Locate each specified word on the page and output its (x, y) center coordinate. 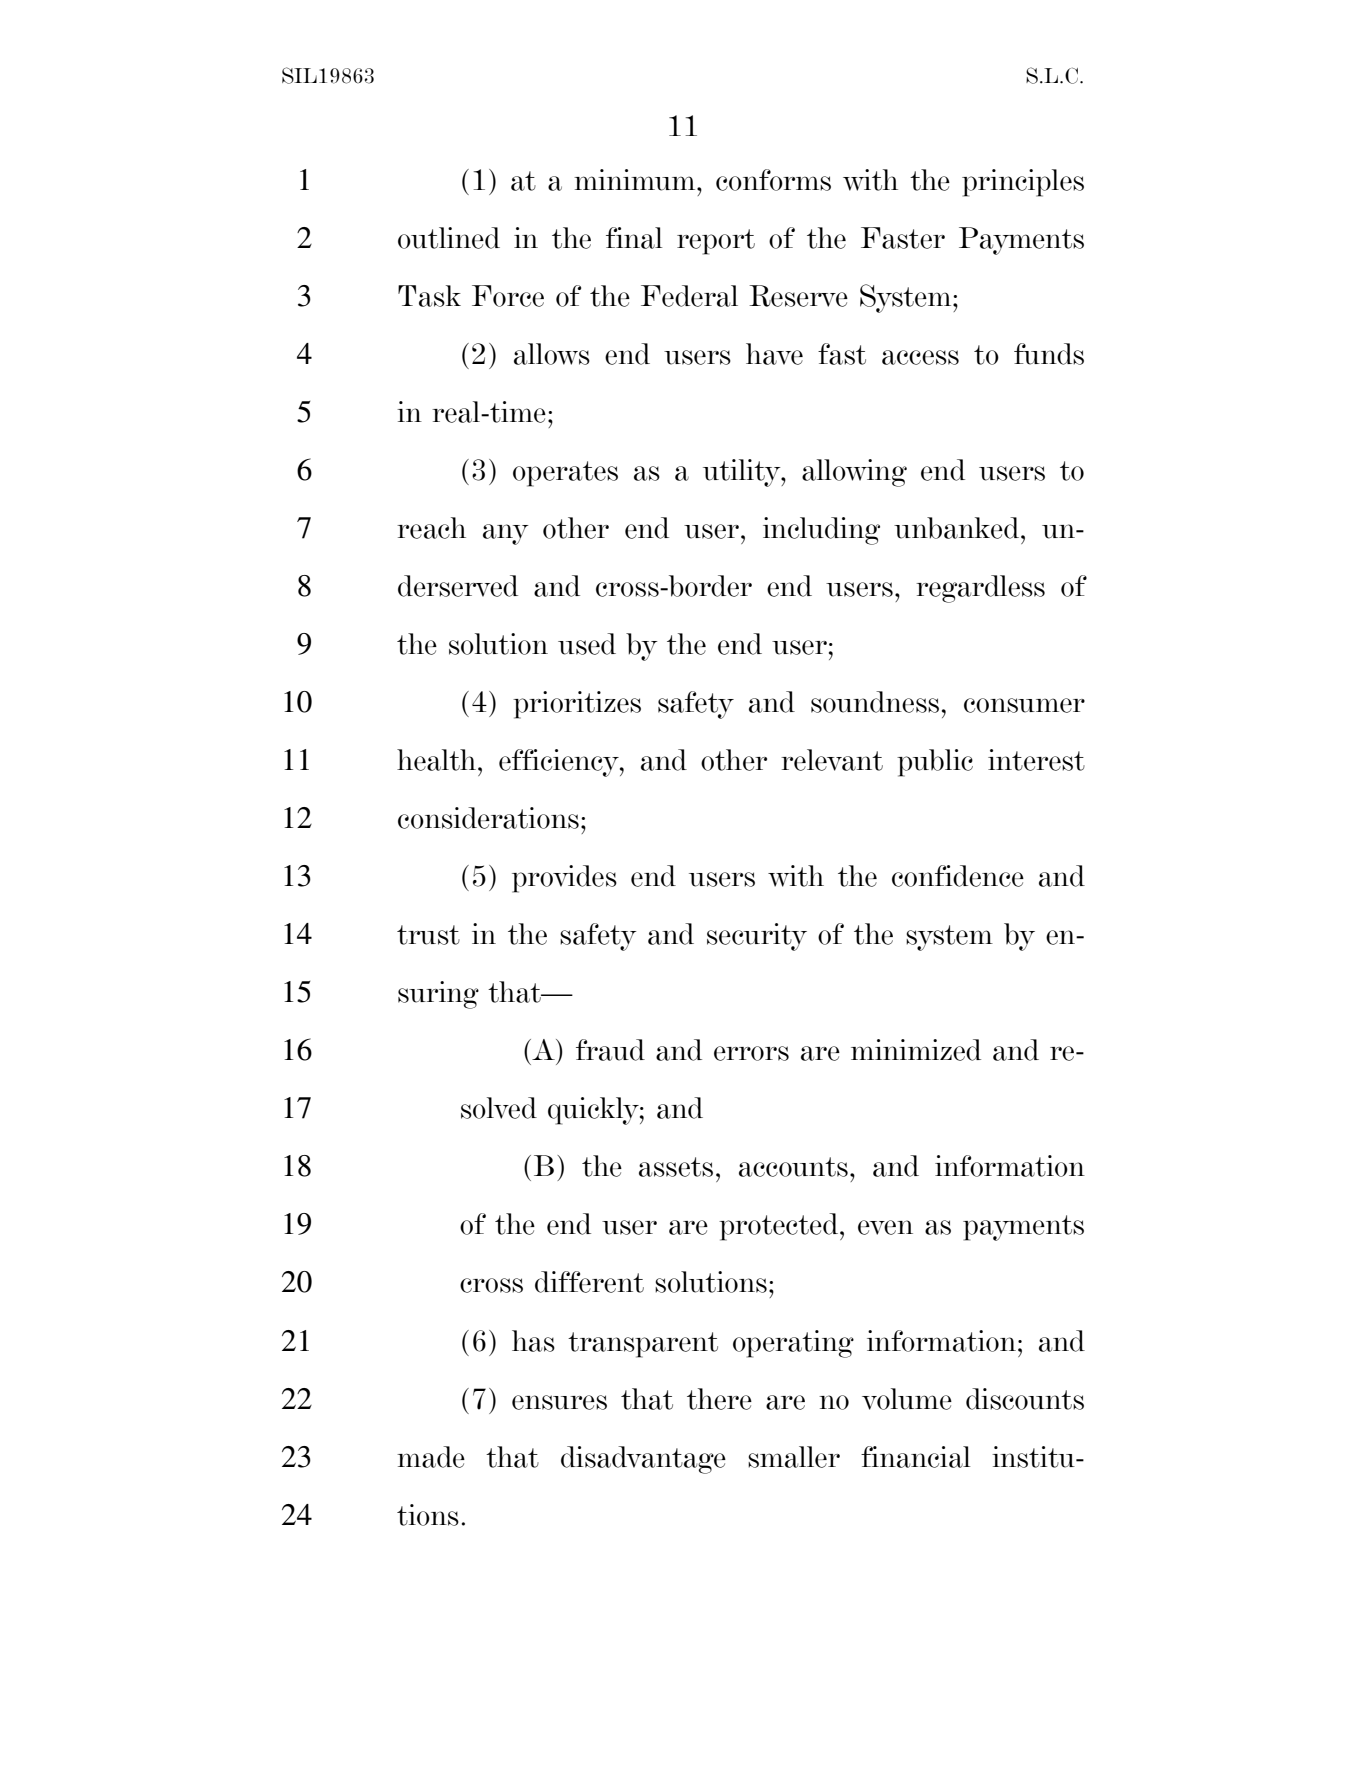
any (506, 534)
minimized (916, 1050)
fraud (610, 1050)
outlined (449, 238)
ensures (559, 1402)
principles (1023, 183)
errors (751, 1053)
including (821, 531)
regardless (980, 589)
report (716, 242)
